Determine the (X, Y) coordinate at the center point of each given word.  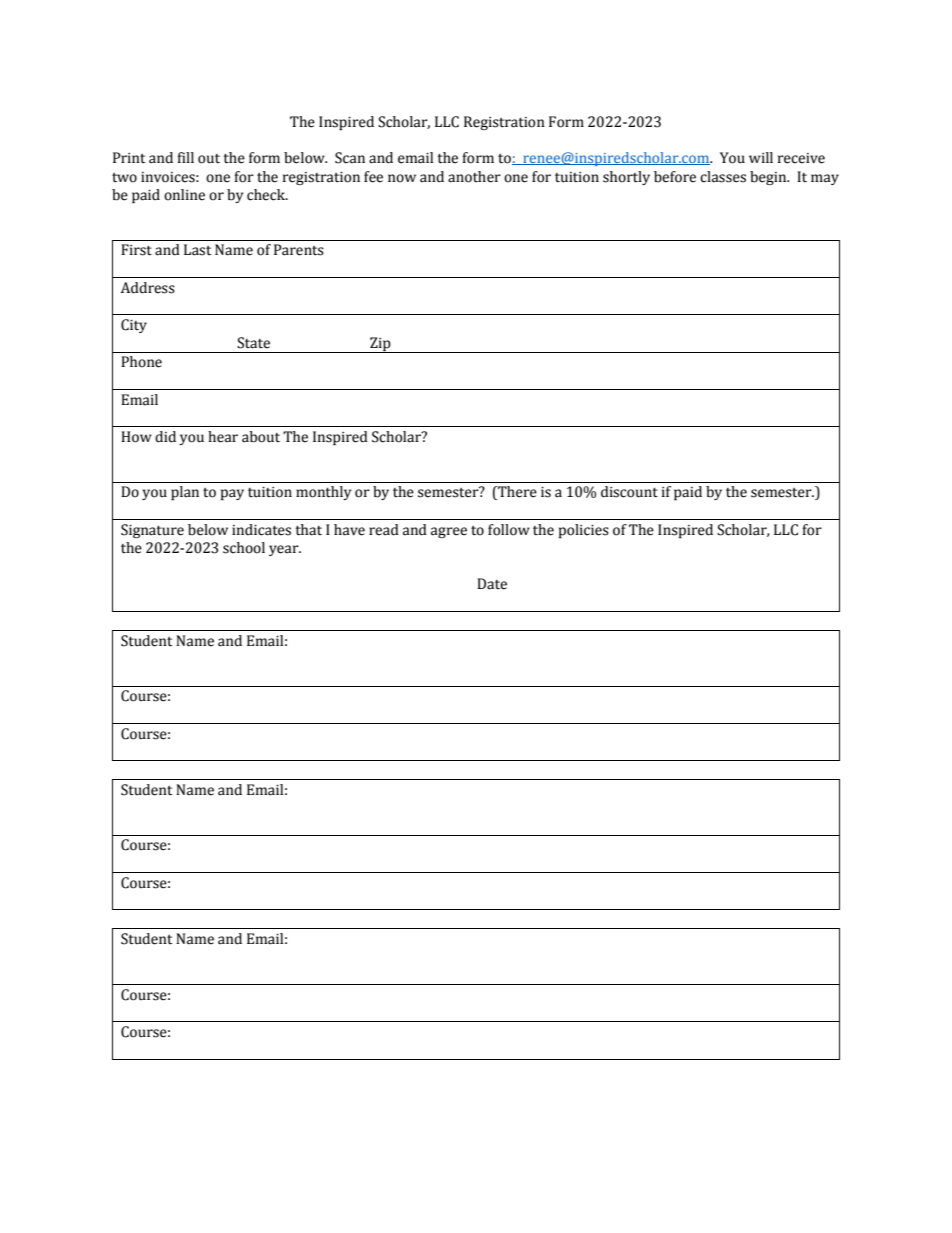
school (244, 548)
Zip (380, 345)
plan (185, 493)
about (261, 437)
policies (584, 531)
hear (223, 437)
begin (769, 178)
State (253, 343)
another (474, 177)
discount (629, 492)
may (825, 179)
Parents (299, 250)
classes (723, 177)
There (516, 493)
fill (185, 157)
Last (197, 250)
